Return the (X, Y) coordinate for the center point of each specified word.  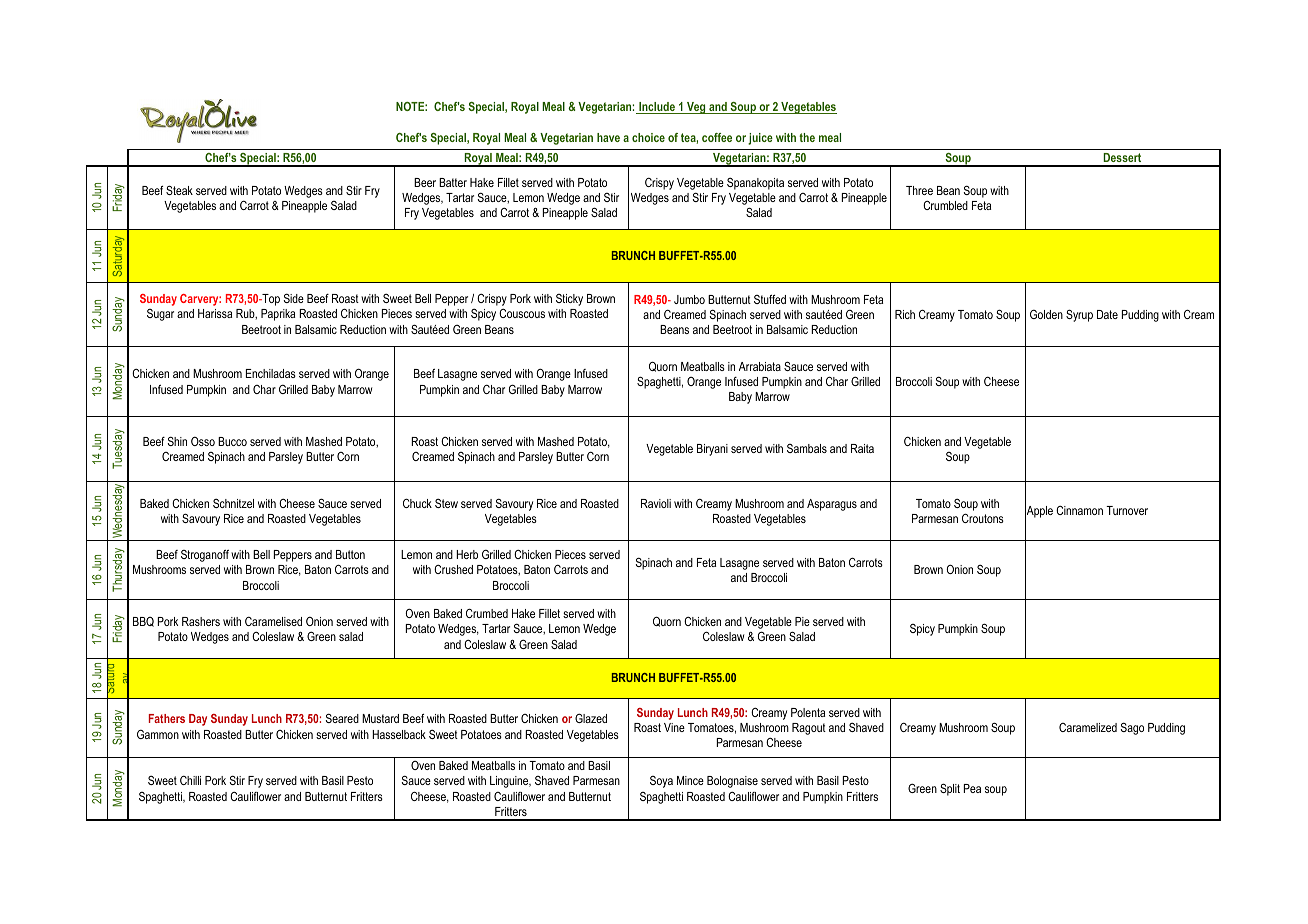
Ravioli (656, 503)
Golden (1046, 314)
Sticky (569, 300)
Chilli (190, 780)
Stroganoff (205, 556)
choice (648, 137)
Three (919, 190)
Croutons (983, 518)
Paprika (278, 315)
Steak (179, 190)
